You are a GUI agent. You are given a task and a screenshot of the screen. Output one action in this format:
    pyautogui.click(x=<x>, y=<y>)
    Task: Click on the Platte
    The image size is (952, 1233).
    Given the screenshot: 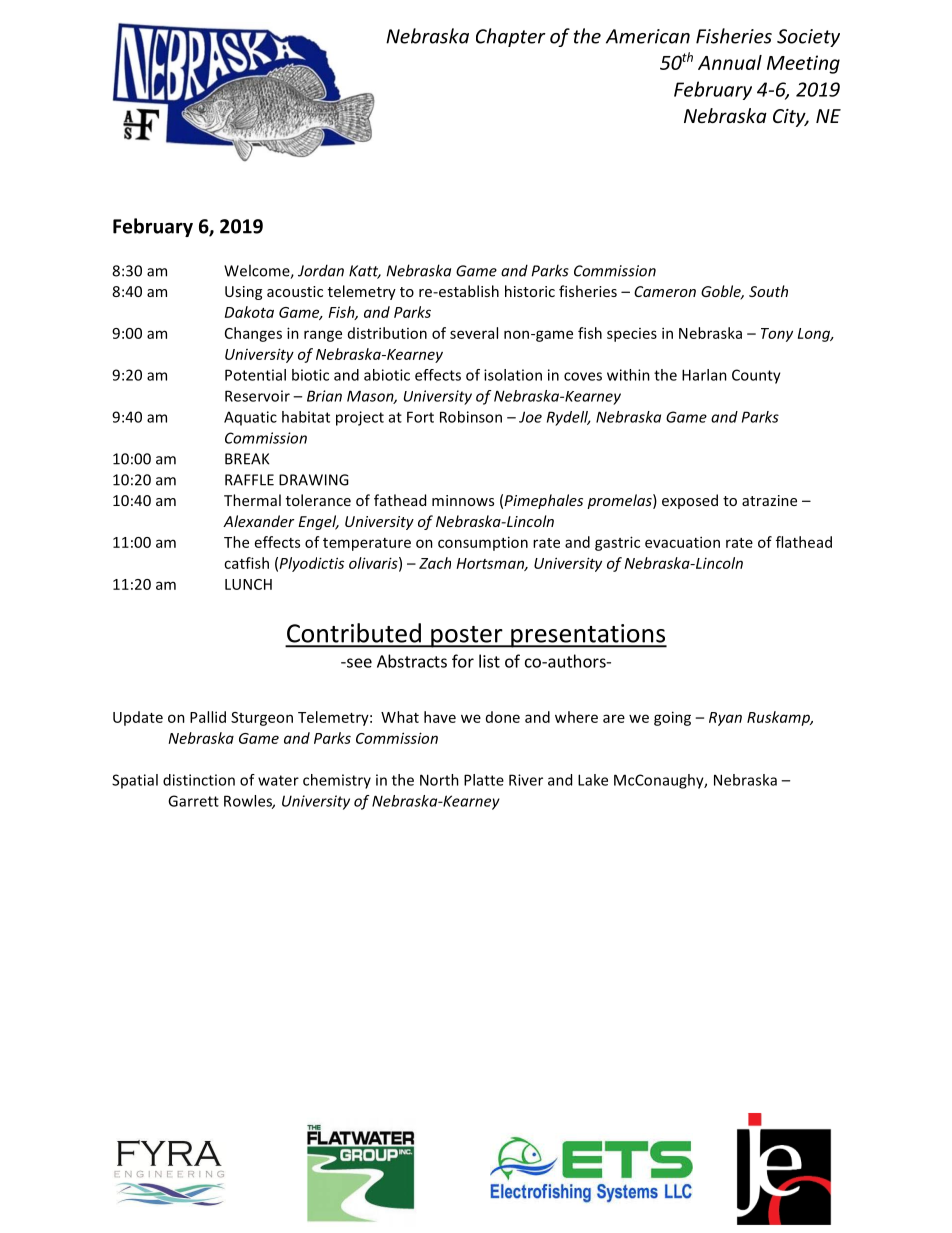 What is the action you would take?
    pyautogui.click(x=484, y=780)
